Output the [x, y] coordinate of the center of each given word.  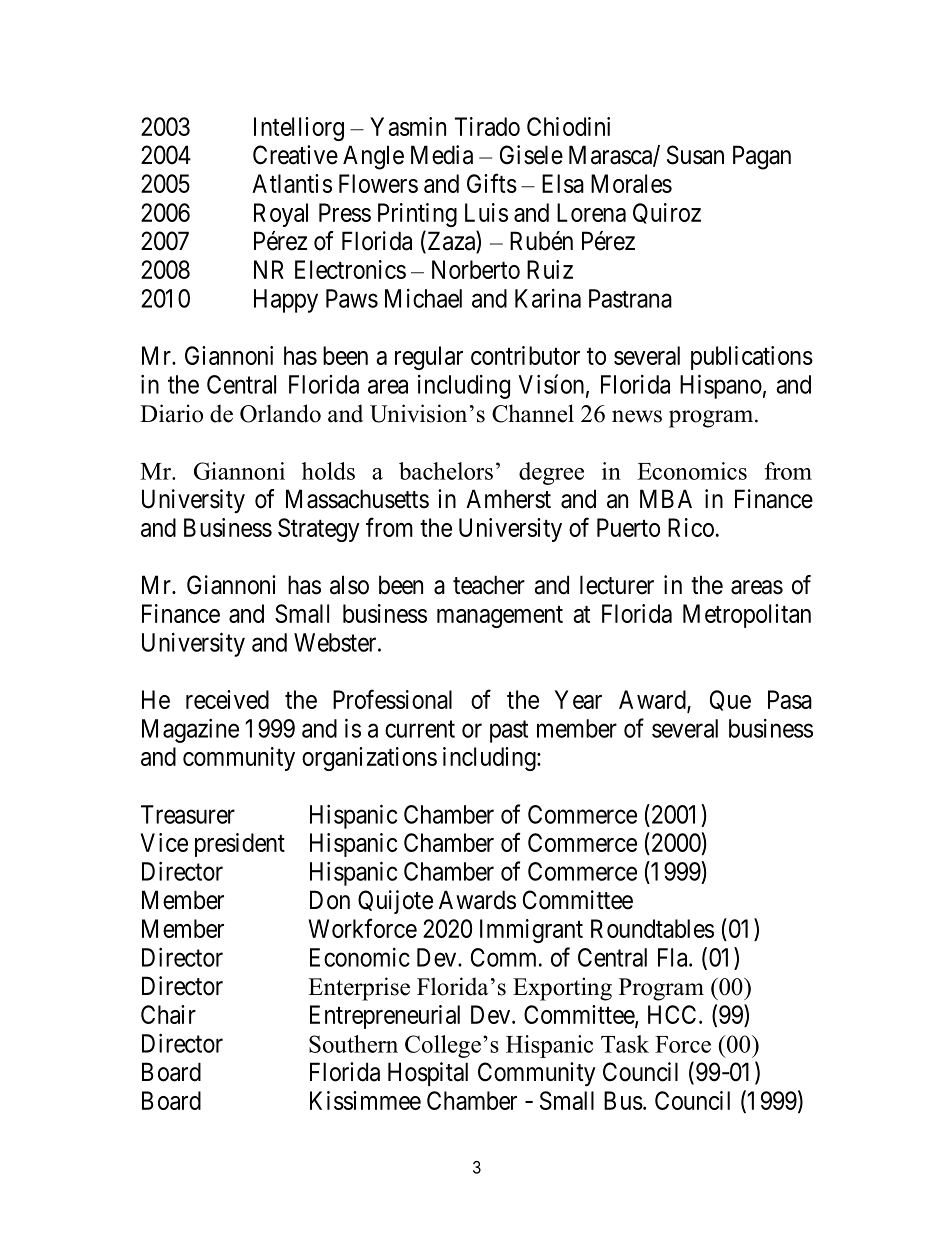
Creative [295, 155]
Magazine [190, 731]
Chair [168, 1014]
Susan [695, 155]
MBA [666, 498]
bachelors [446, 471]
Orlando [280, 413]
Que [730, 700]
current [420, 729]
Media [442, 155]
